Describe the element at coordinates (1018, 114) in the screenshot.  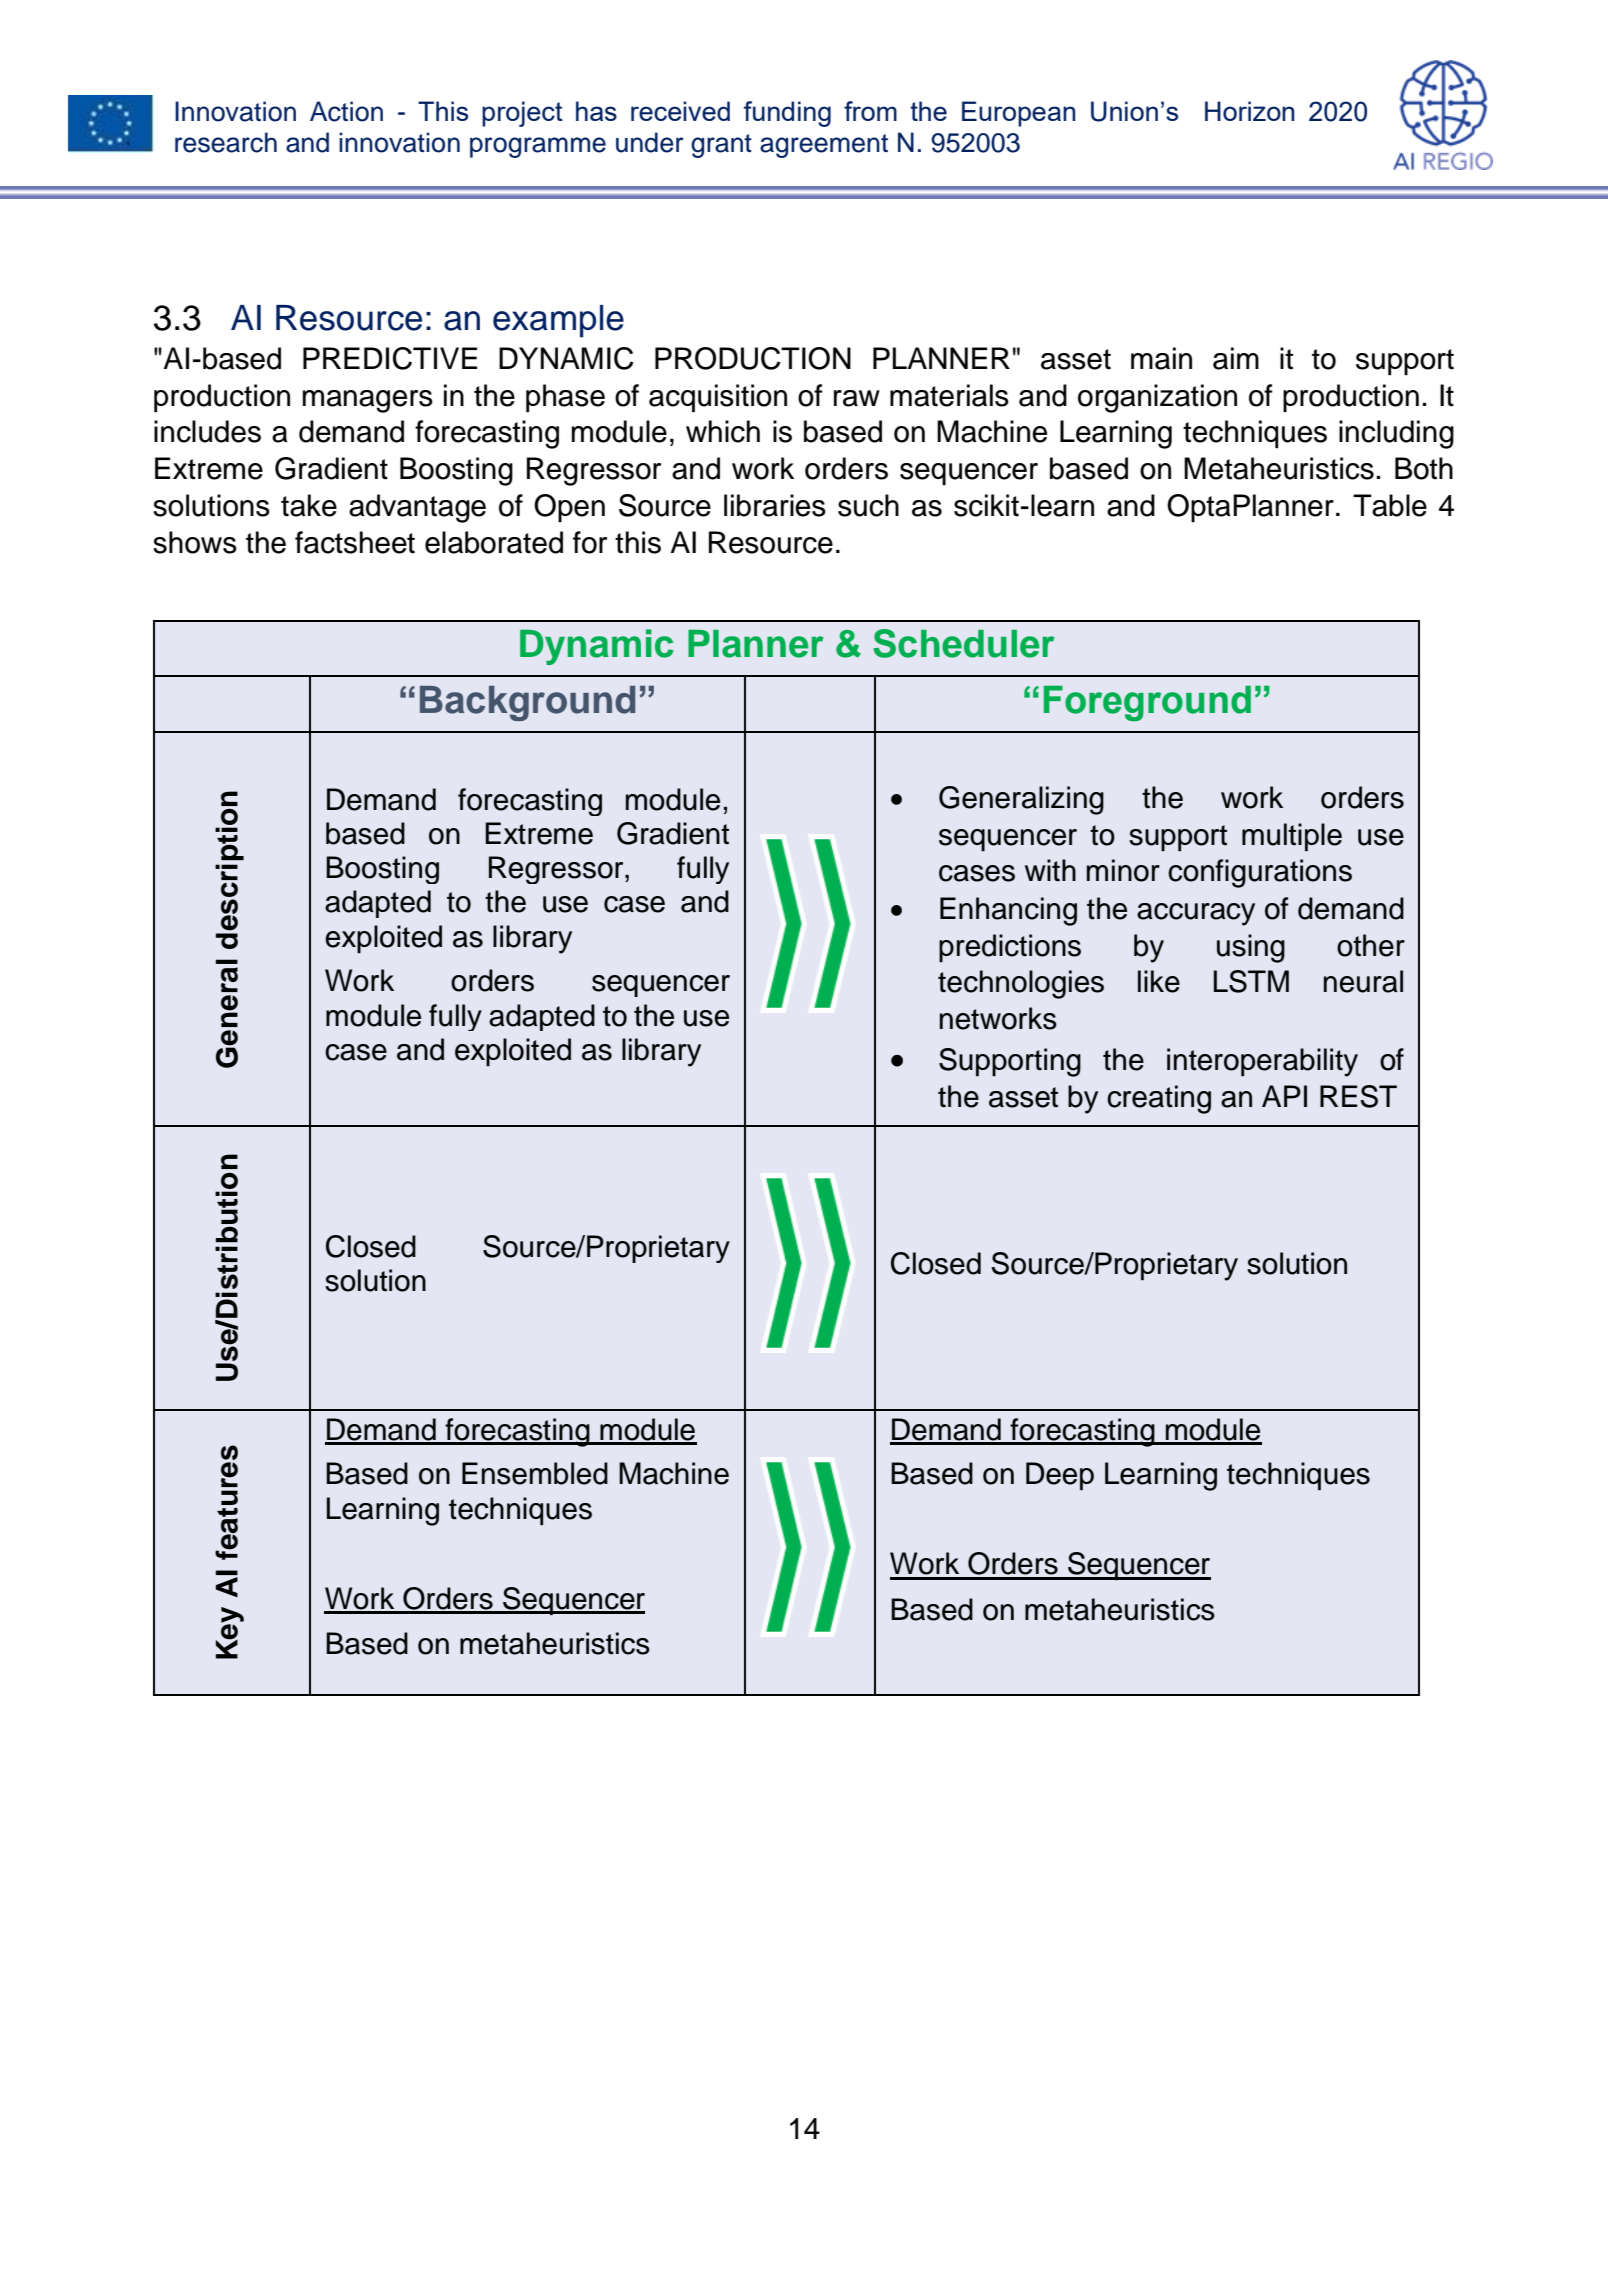
I see `European` at that location.
